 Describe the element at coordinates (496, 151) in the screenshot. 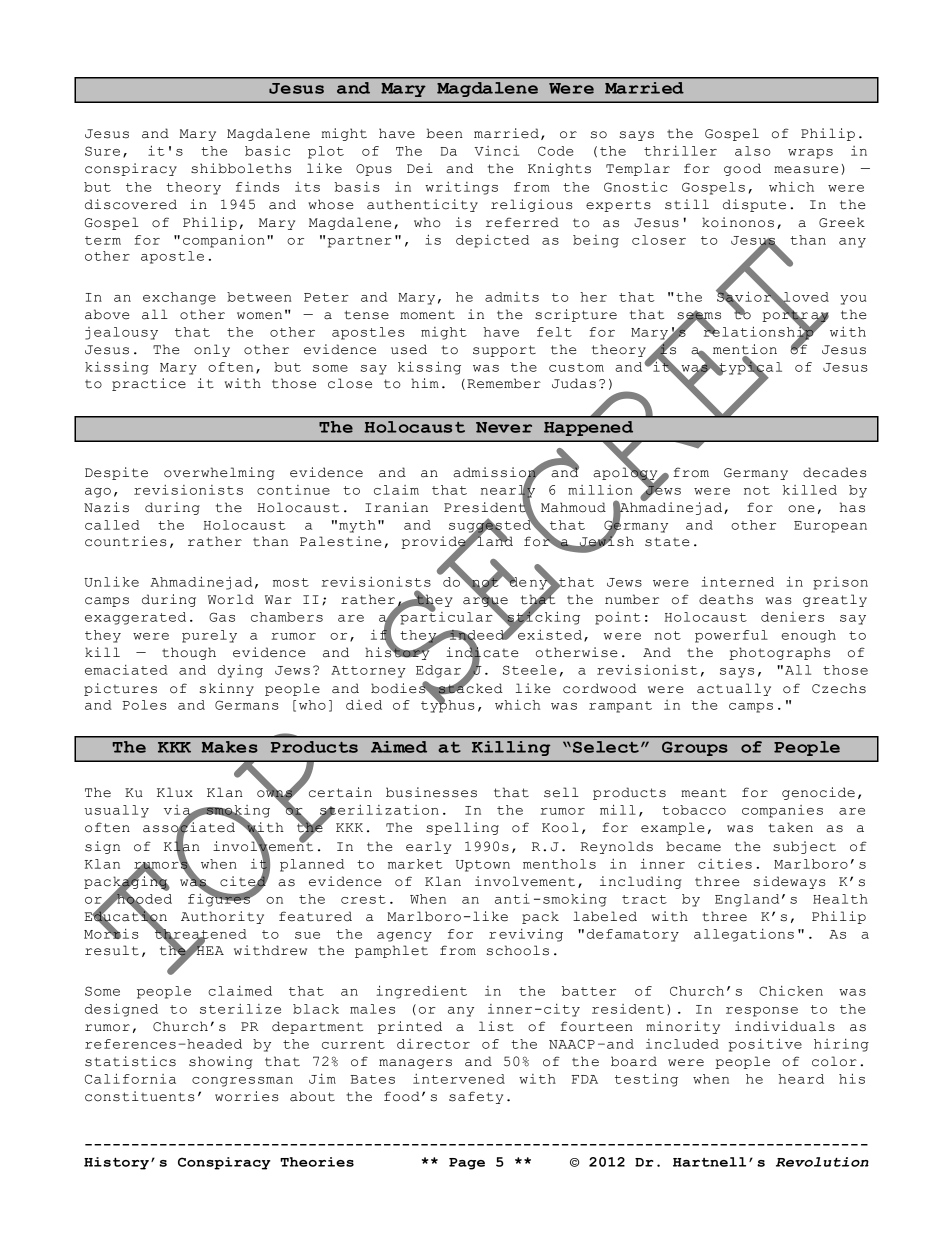

I see `Vinci` at that location.
